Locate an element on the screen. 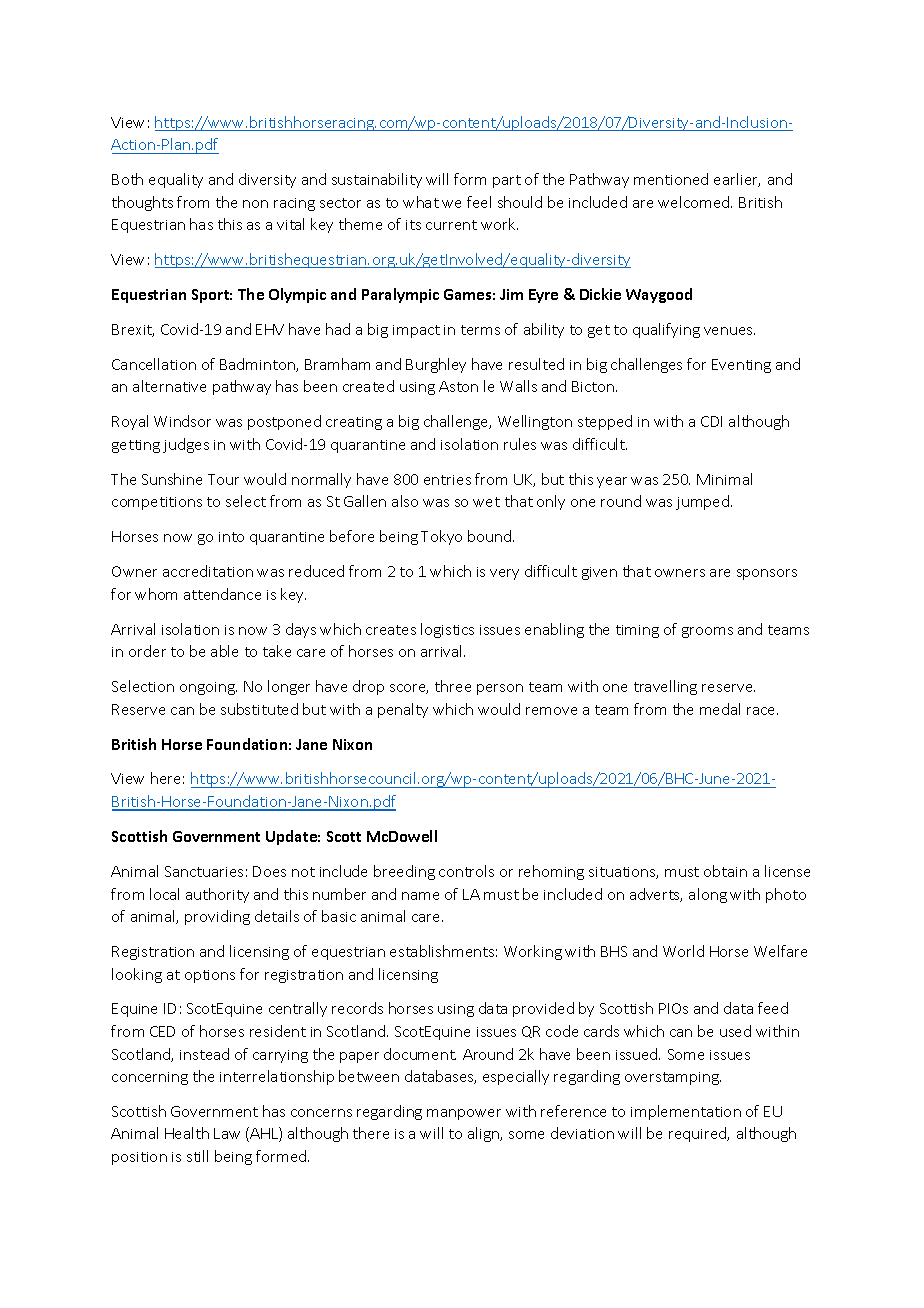 This screenshot has height=1308, width=924. manpower is located at coordinates (464, 1114).
